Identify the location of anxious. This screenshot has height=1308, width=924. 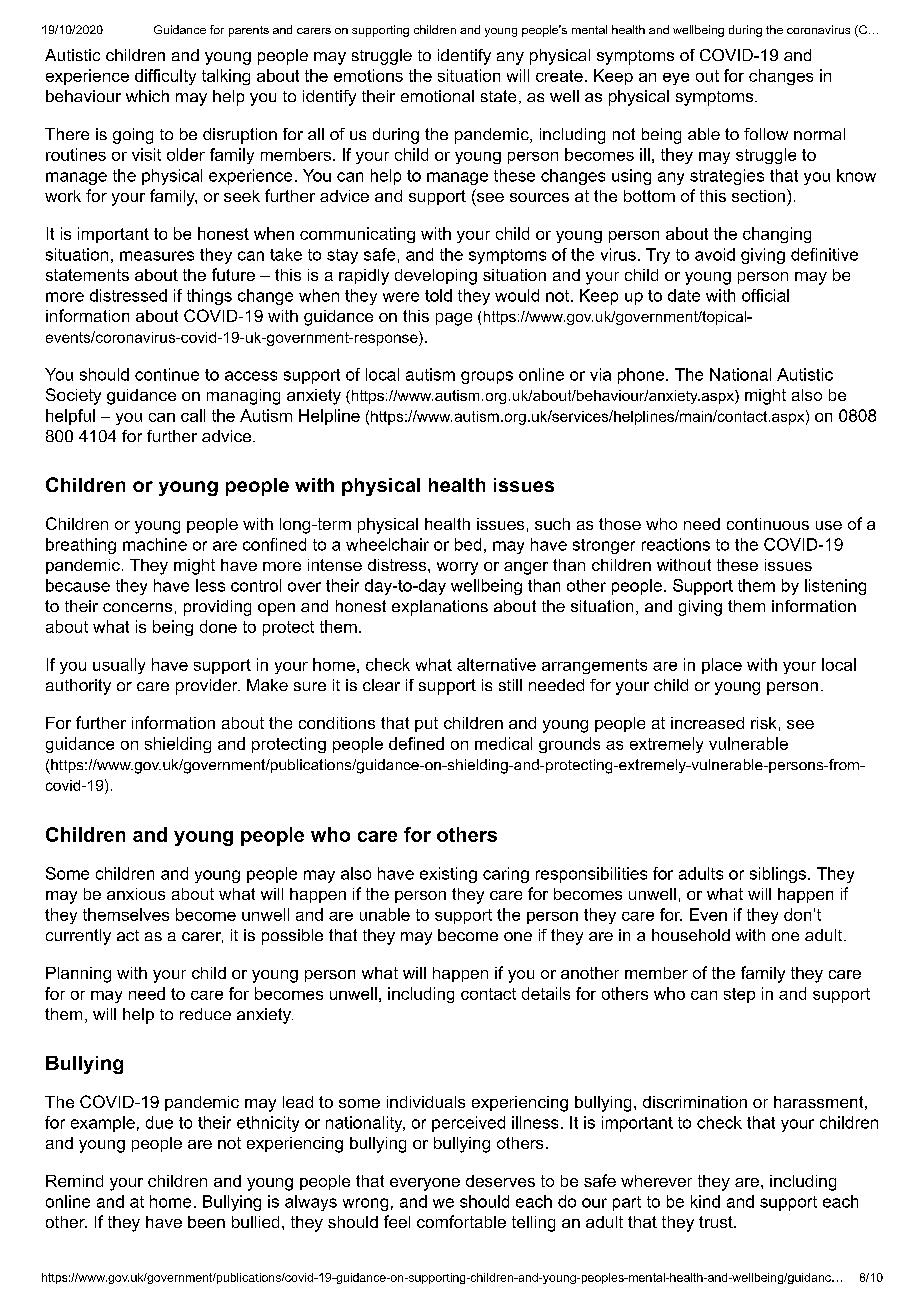
(136, 894).
